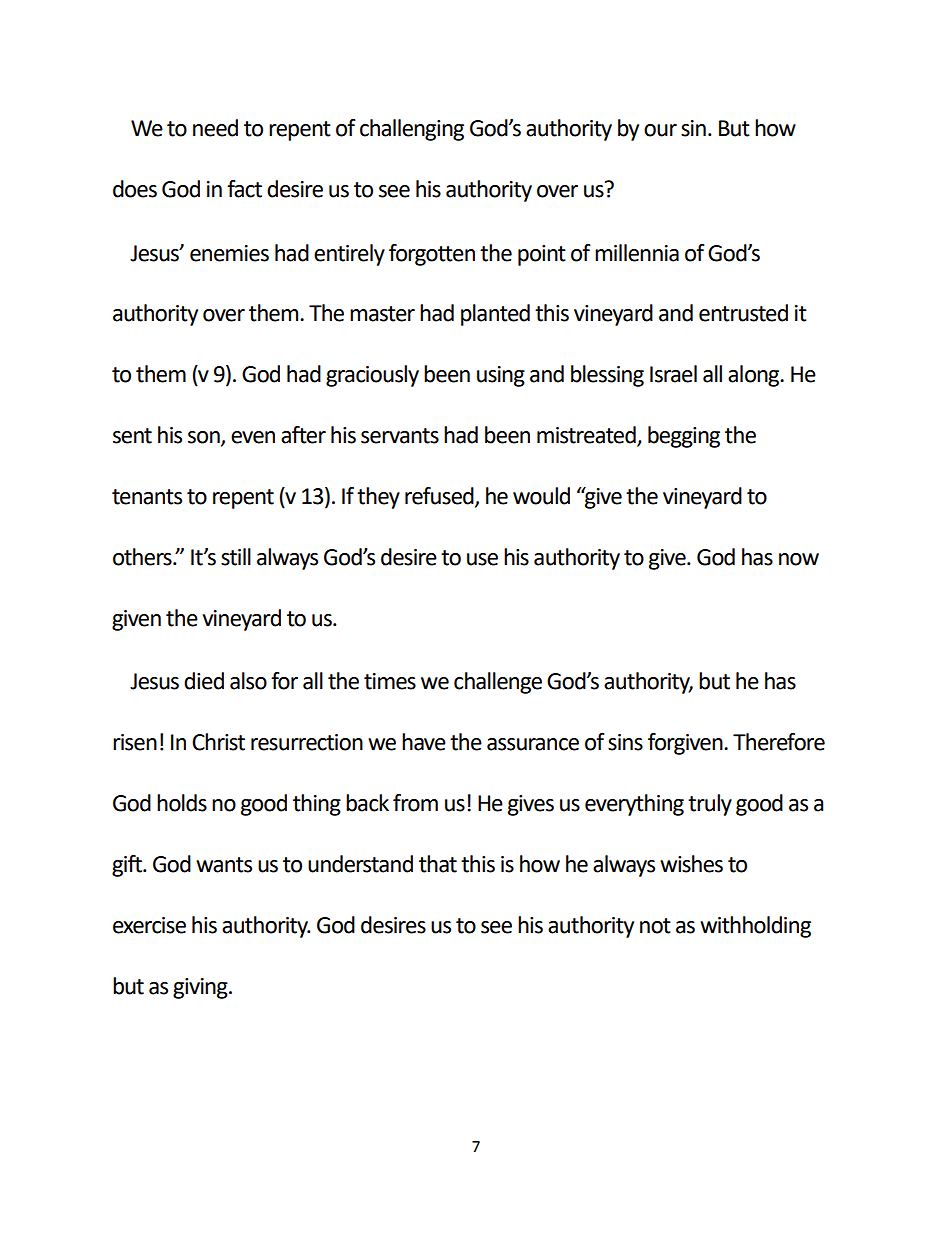 The image size is (952, 1233). What do you see at coordinates (215, 128) in the image?
I see `need` at bounding box center [215, 128].
